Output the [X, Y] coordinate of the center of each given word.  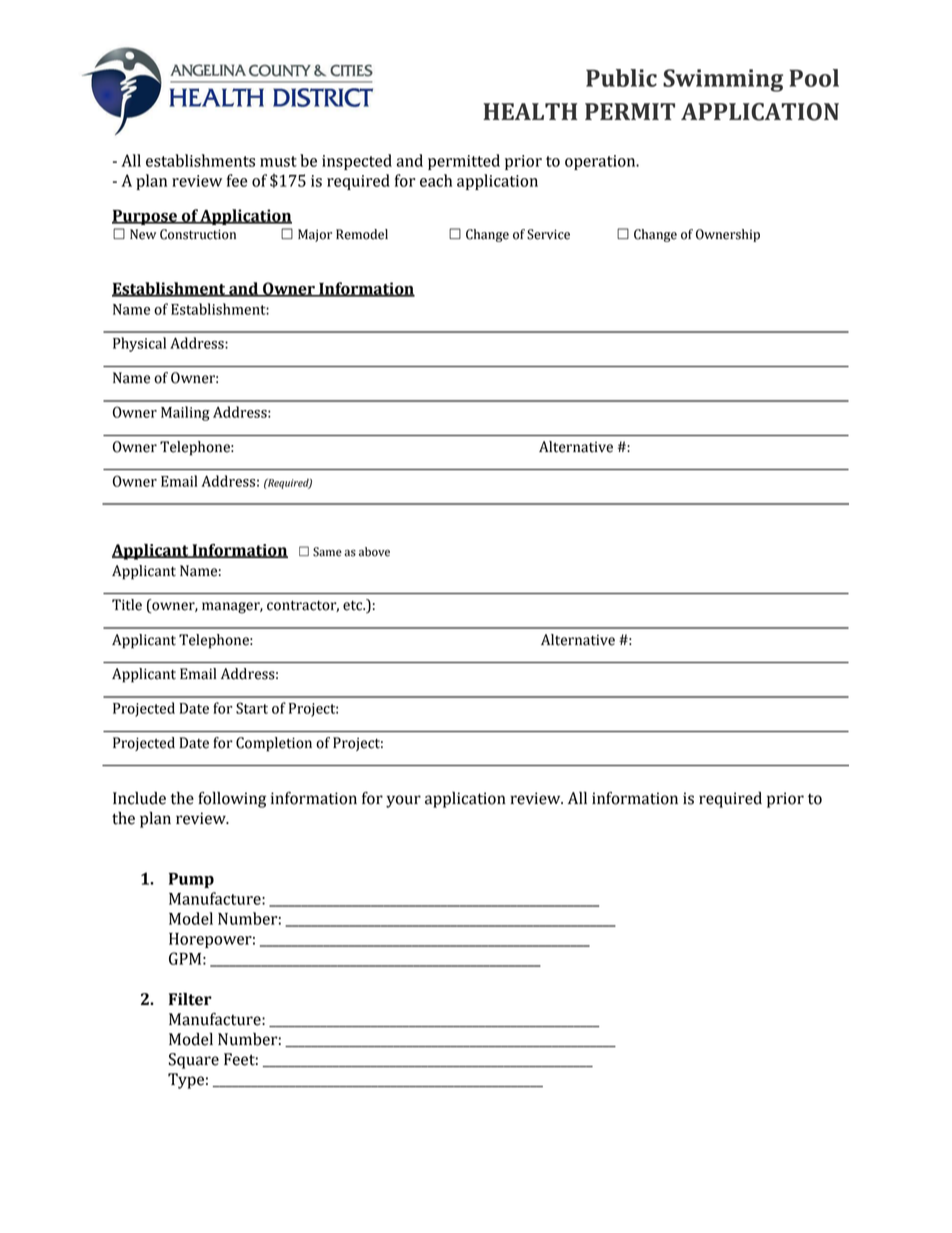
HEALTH [530, 111]
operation [601, 162]
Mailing [185, 413]
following [232, 800]
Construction [198, 234]
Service [548, 234]
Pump [191, 880]
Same [327, 552]
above [374, 552]
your [403, 801]
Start [252, 708]
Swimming [723, 80]
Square [194, 1061]
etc [354, 605]
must [278, 161]
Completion [274, 744]
